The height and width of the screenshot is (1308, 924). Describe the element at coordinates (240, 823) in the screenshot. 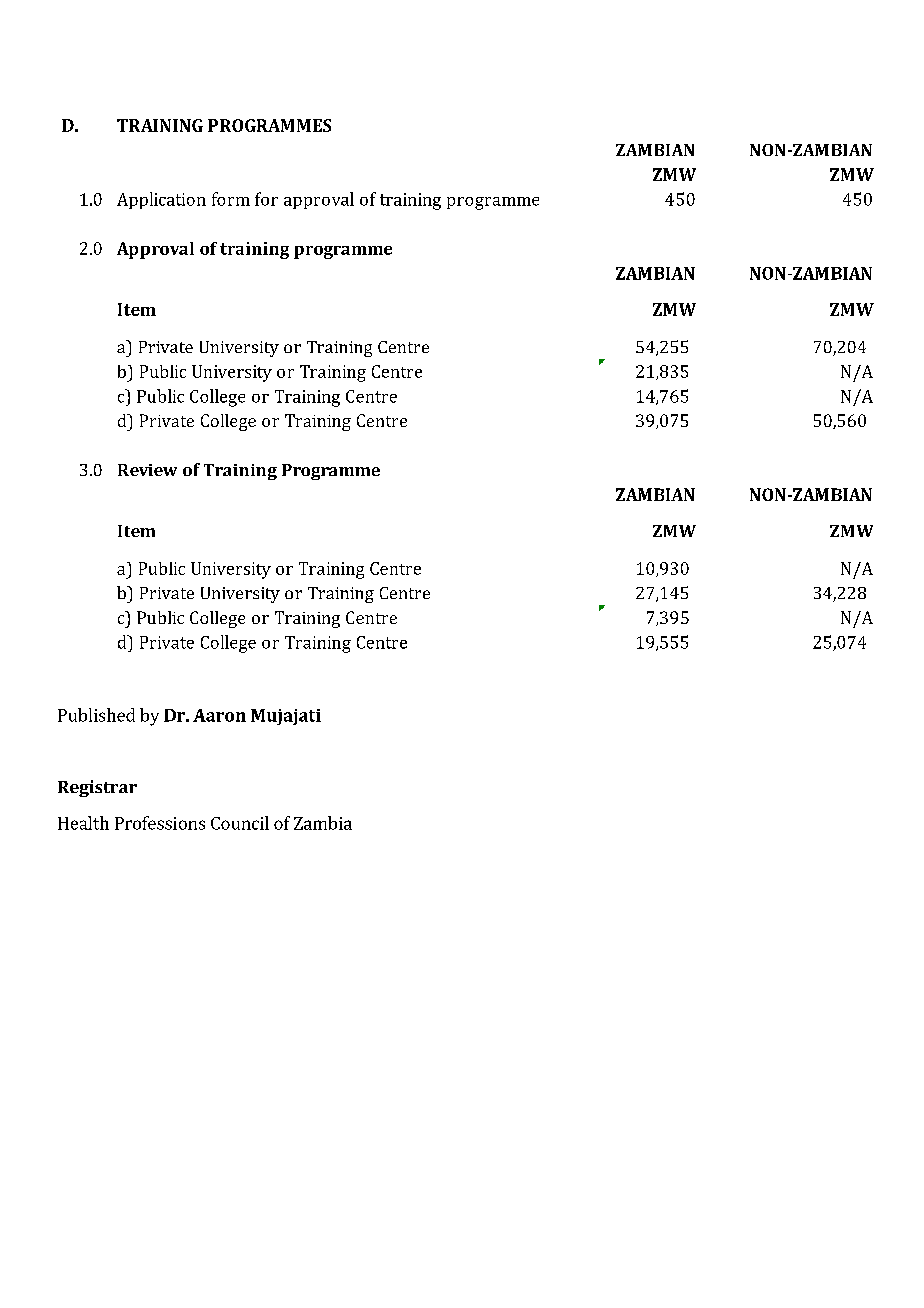

I see `Council` at that location.
